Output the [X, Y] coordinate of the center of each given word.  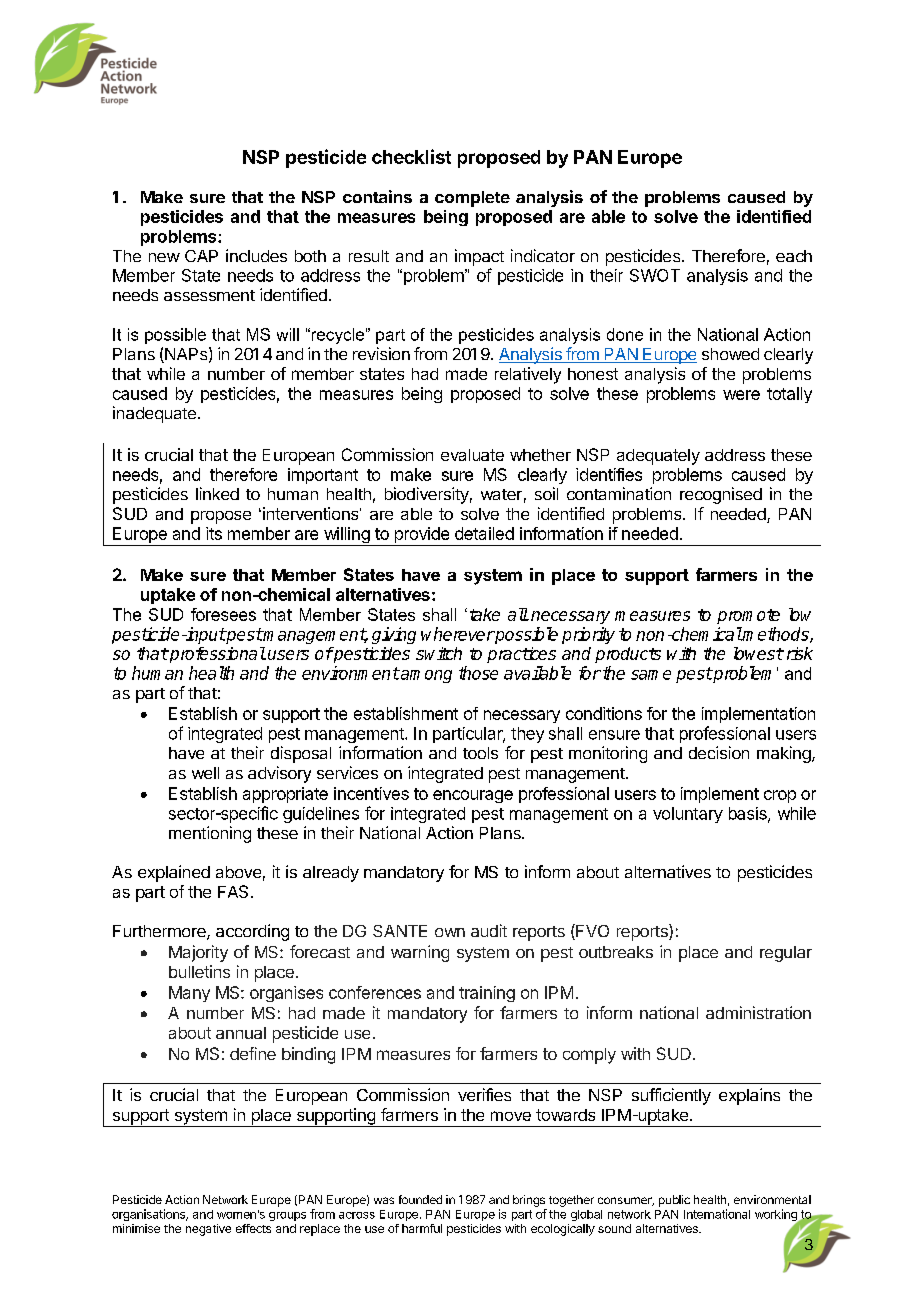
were [741, 395]
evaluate [472, 455]
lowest [758, 653]
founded [420, 1199]
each [794, 256]
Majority [198, 953]
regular [786, 954]
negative [208, 1230]
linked [217, 493]
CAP [201, 256]
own [450, 932]
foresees [223, 614]
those [478, 673]
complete [472, 199]
